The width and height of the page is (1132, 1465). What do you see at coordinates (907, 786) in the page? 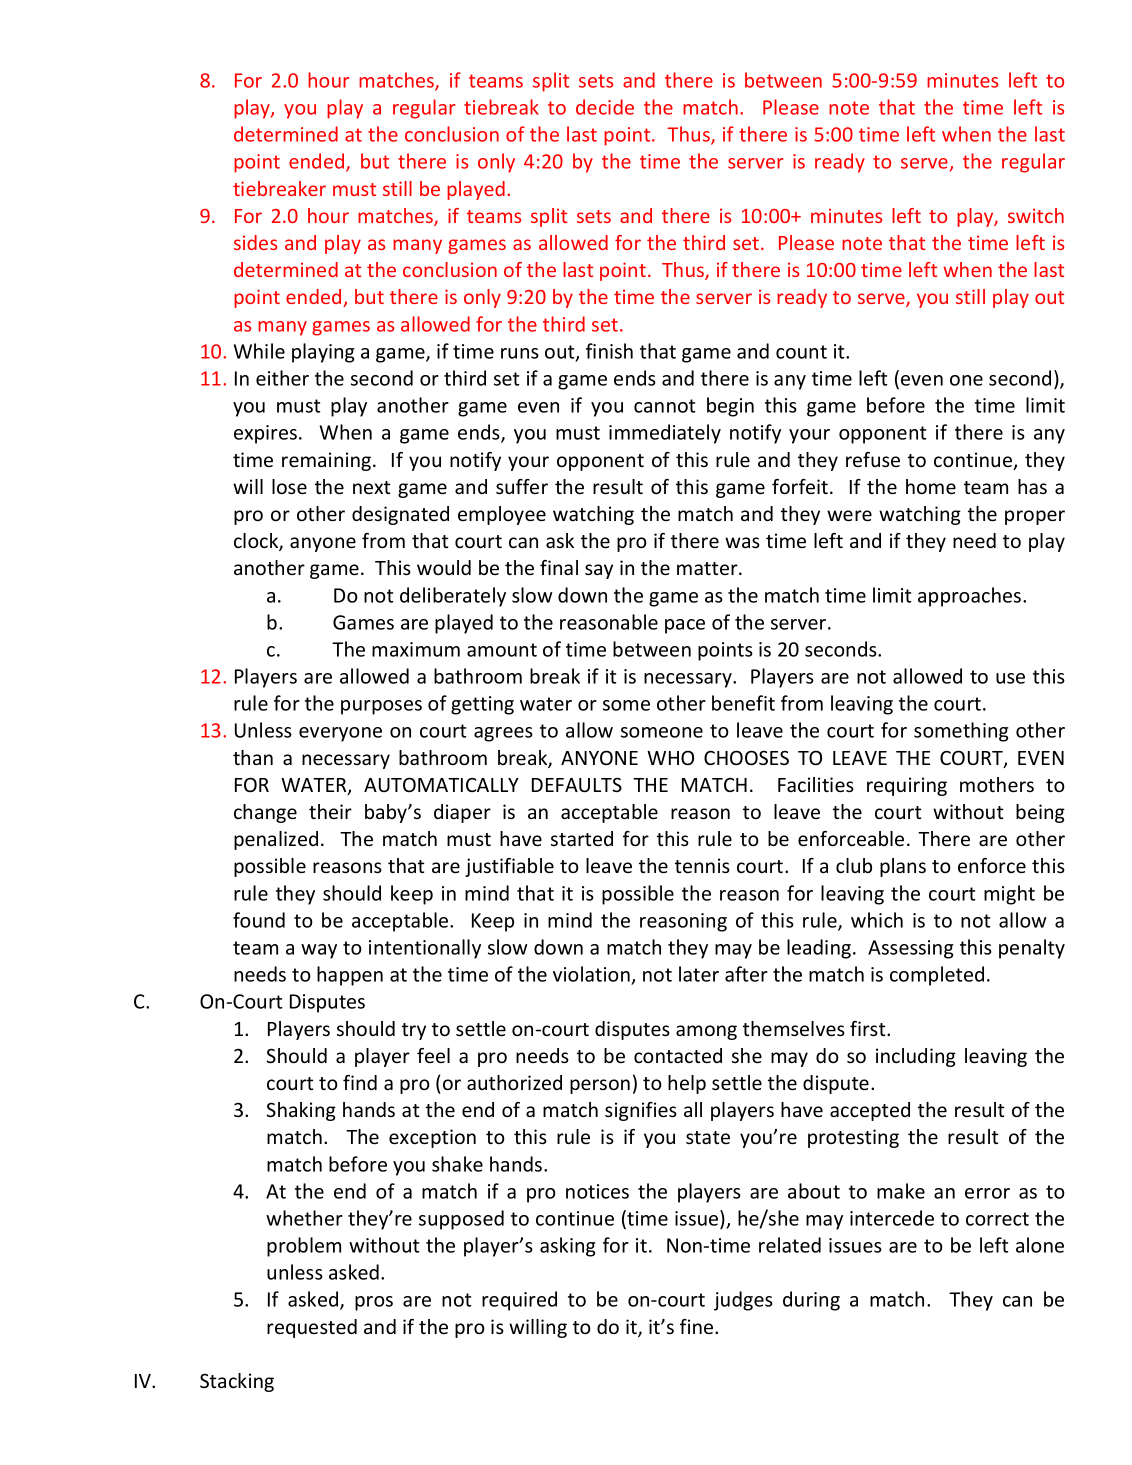
I see `requiring` at bounding box center [907, 786].
